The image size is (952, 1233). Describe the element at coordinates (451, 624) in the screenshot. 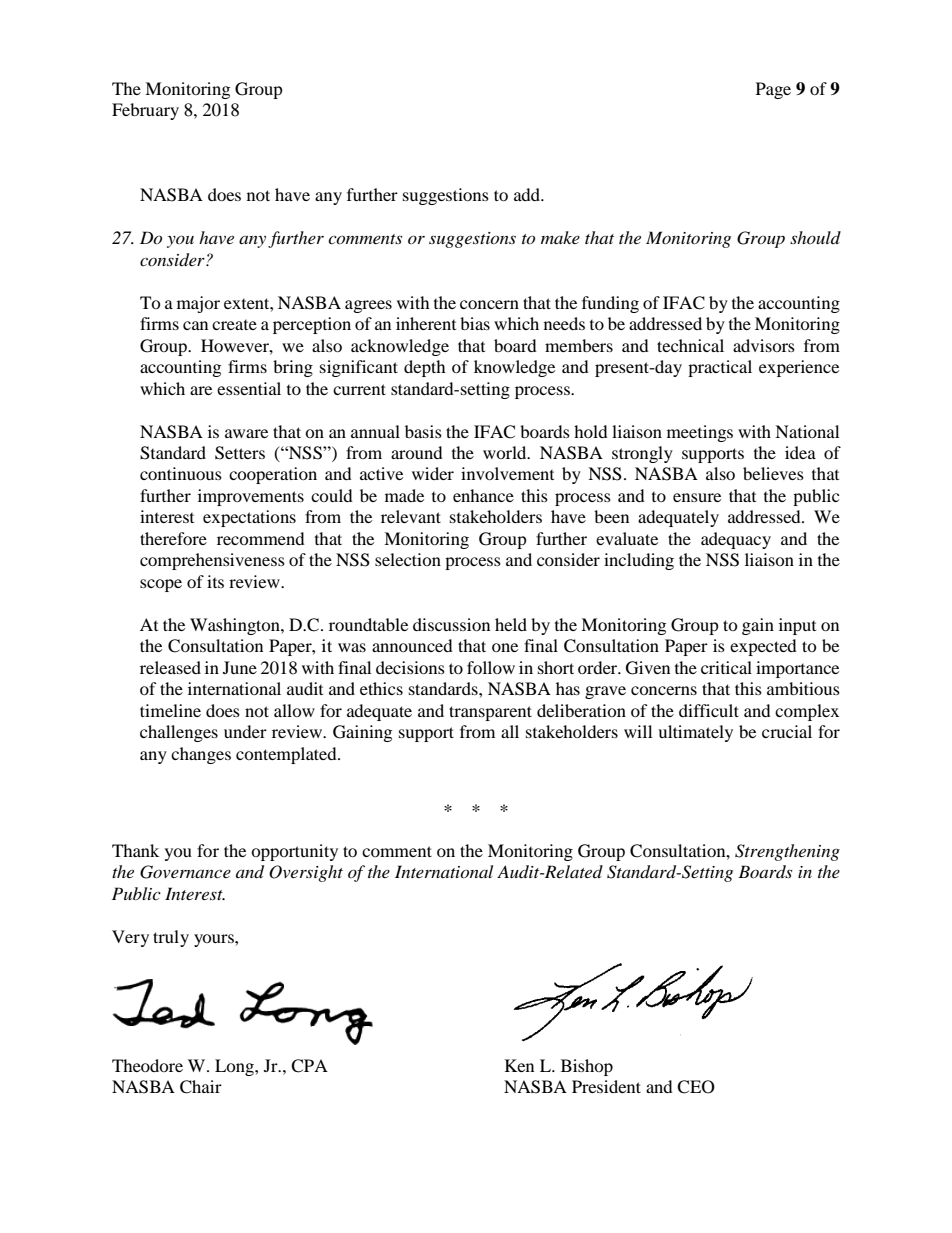

I see `discussion` at that location.
